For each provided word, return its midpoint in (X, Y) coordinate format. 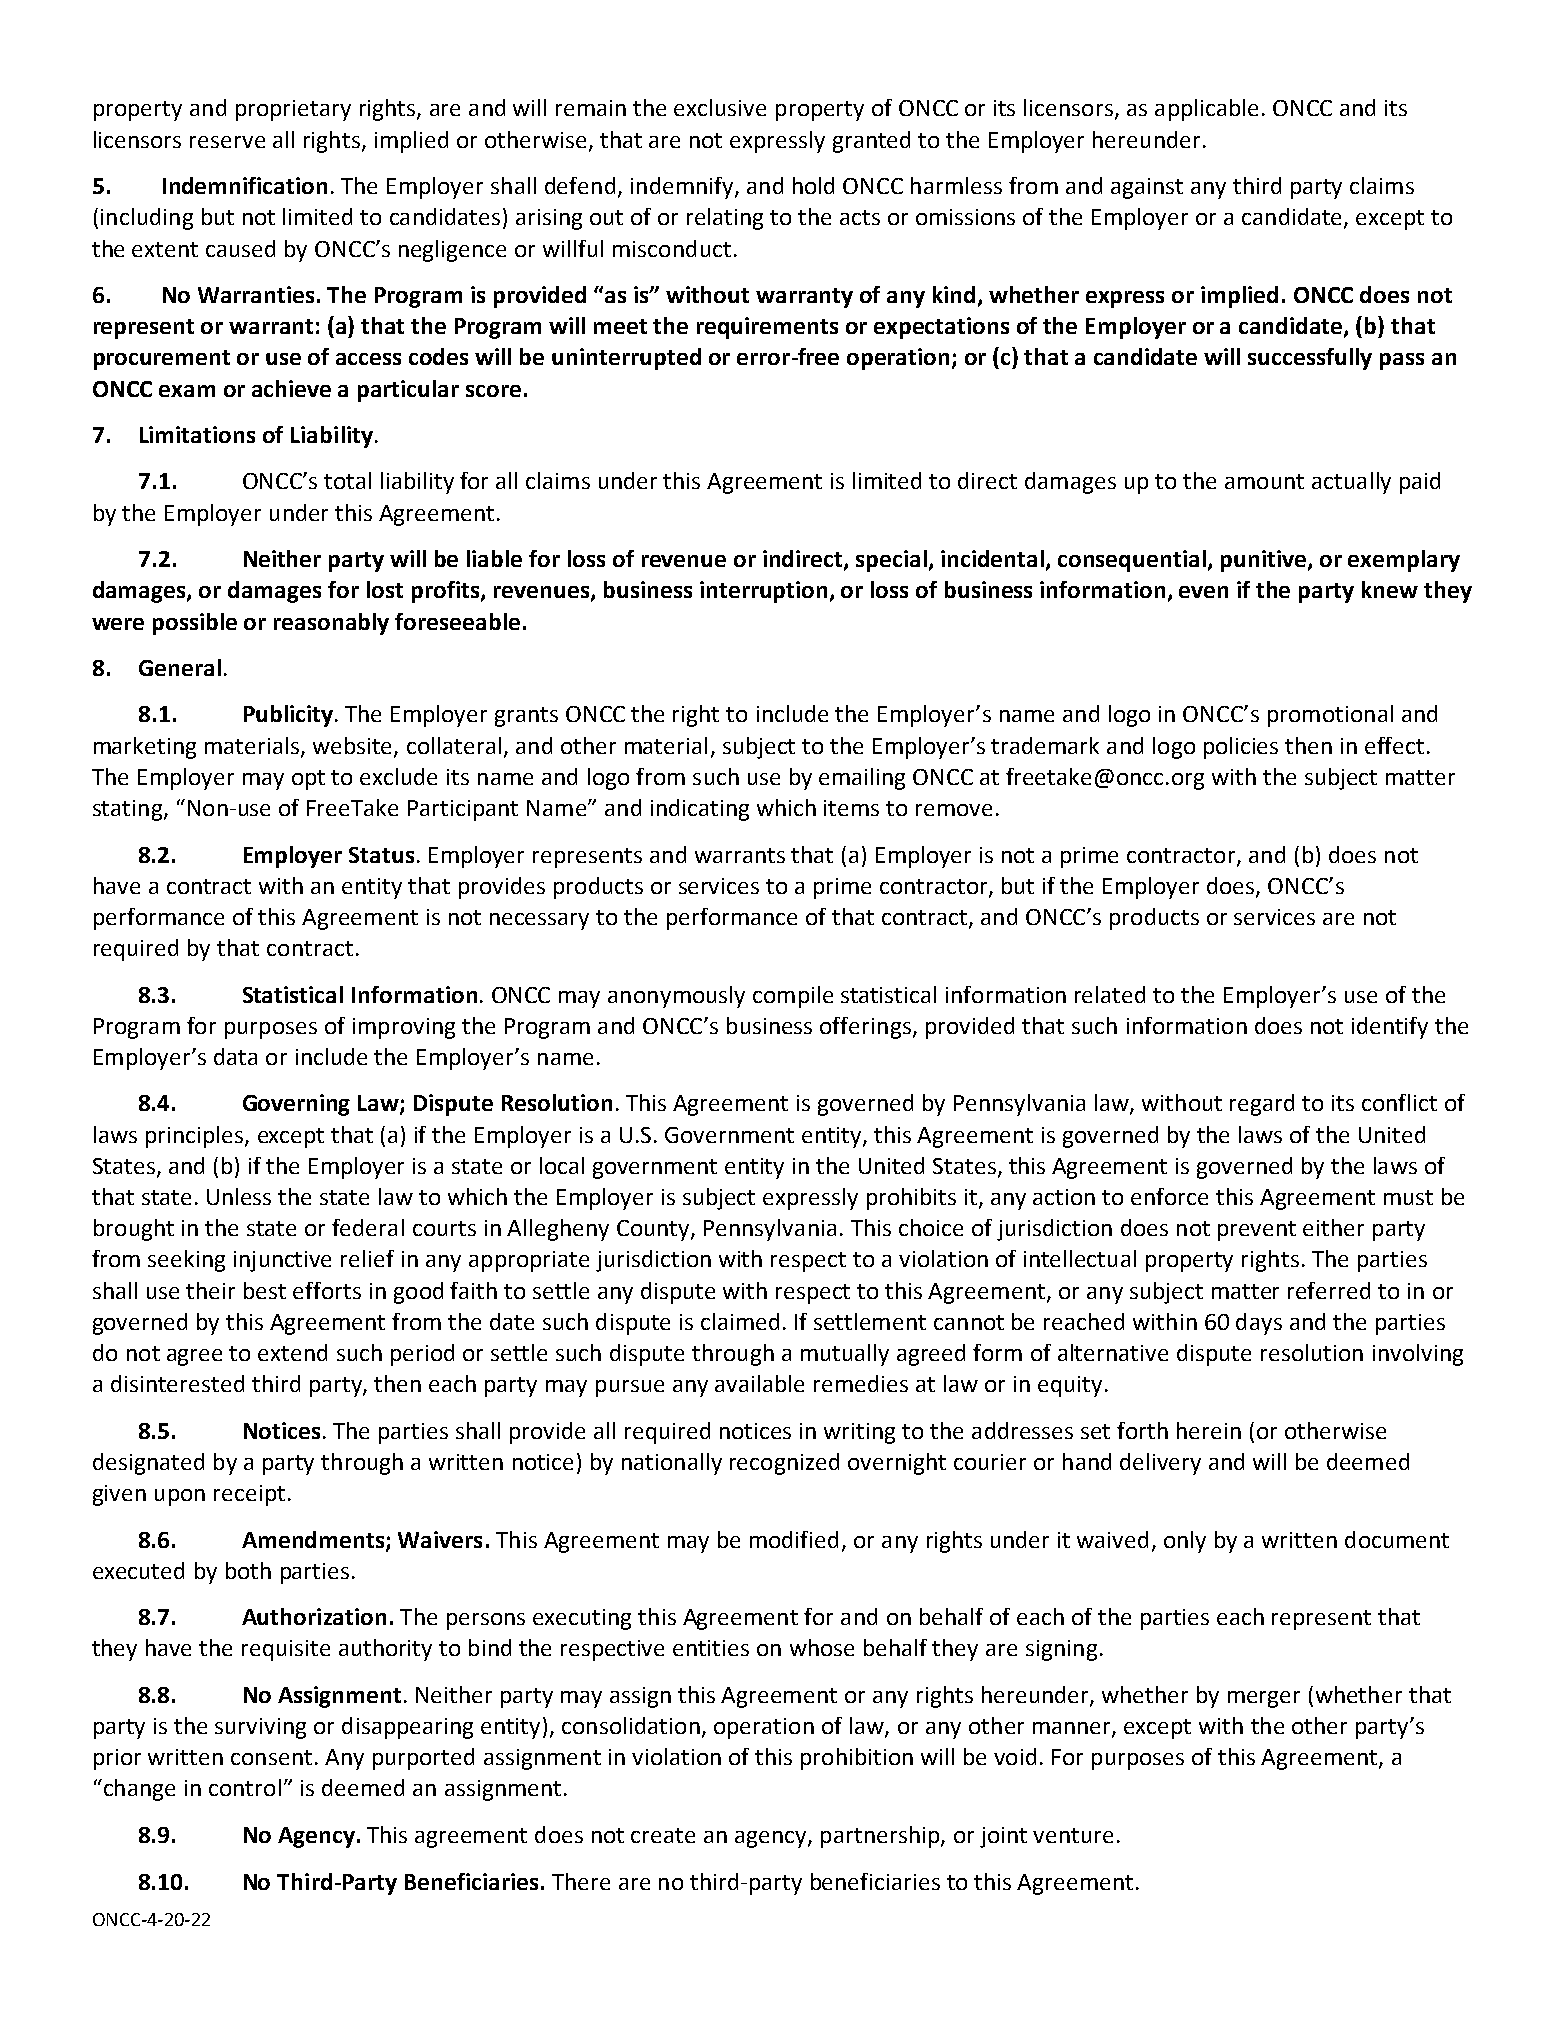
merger (1264, 1699)
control (245, 1787)
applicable (1206, 110)
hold (813, 185)
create (663, 1835)
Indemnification (245, 185)
